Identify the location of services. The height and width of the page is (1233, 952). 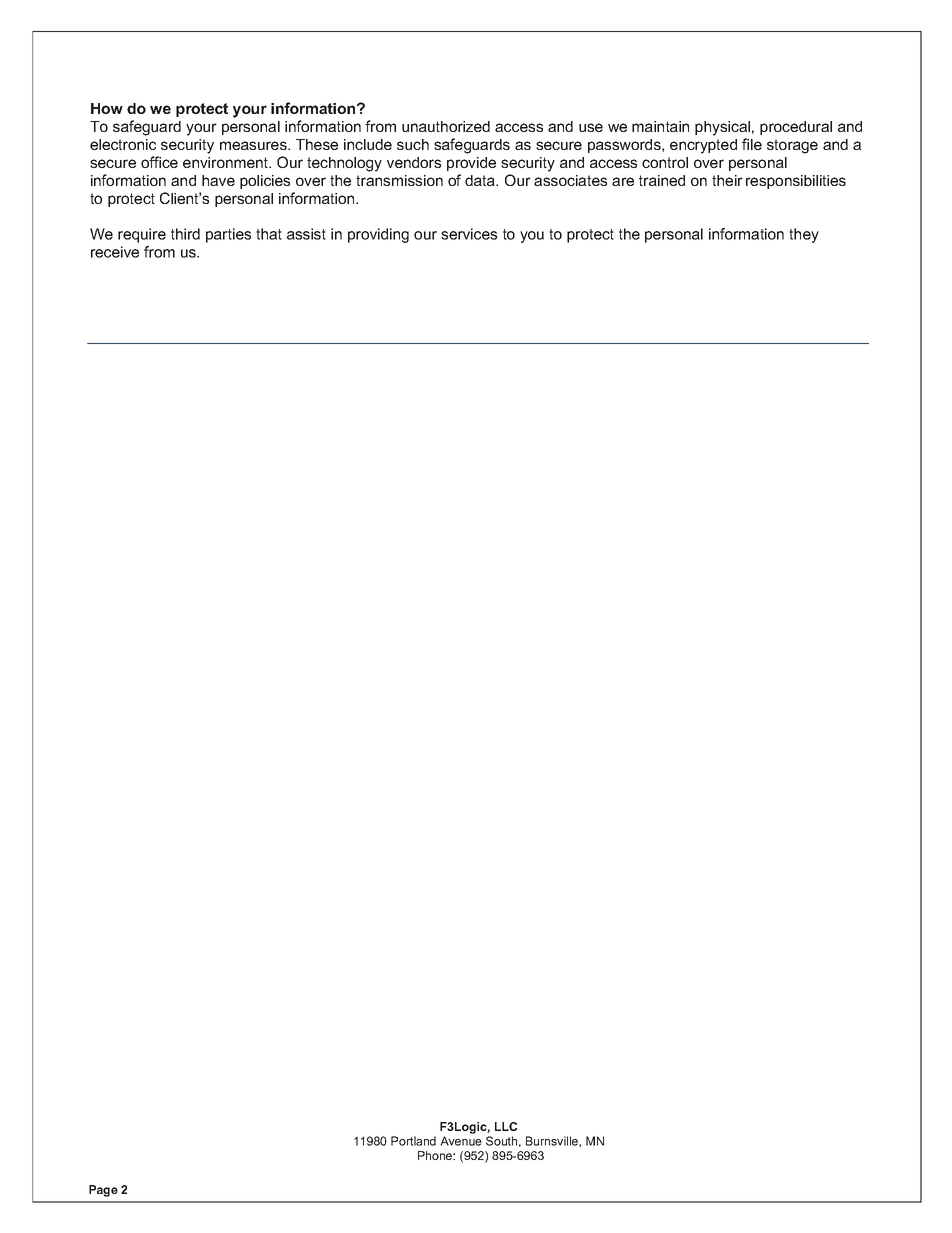
(469, 234).
